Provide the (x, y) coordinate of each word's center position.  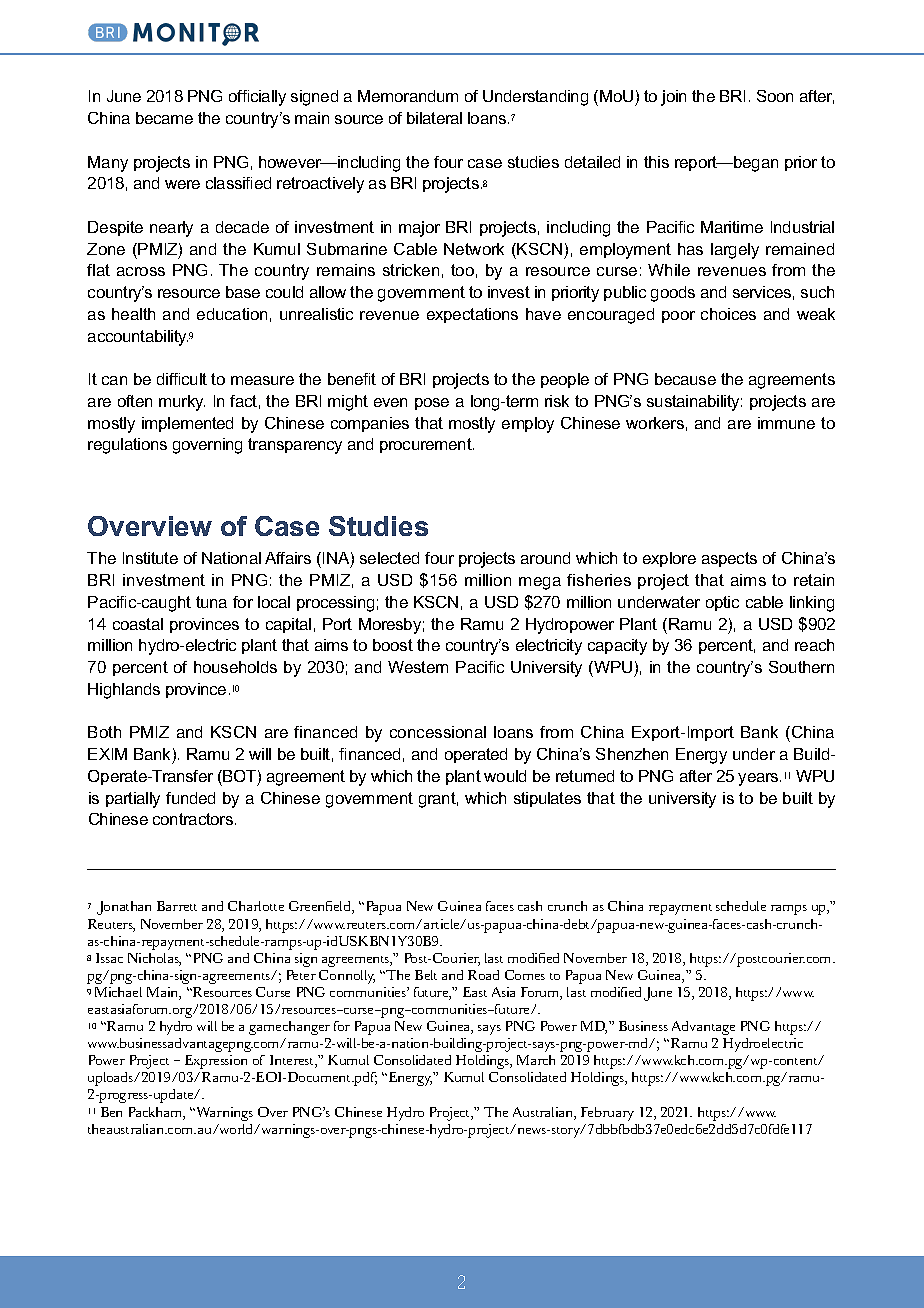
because (685, 379)
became (164, 118)
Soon (775, 96)
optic (722, 603)
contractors (193, 819)
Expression (216, 1062)
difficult (182, 379)
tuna (211, 602)
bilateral (434, 118)
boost (393, 645)
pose (432, 404)
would (505, 776)
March (536, 1060)
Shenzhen (632, 754)
